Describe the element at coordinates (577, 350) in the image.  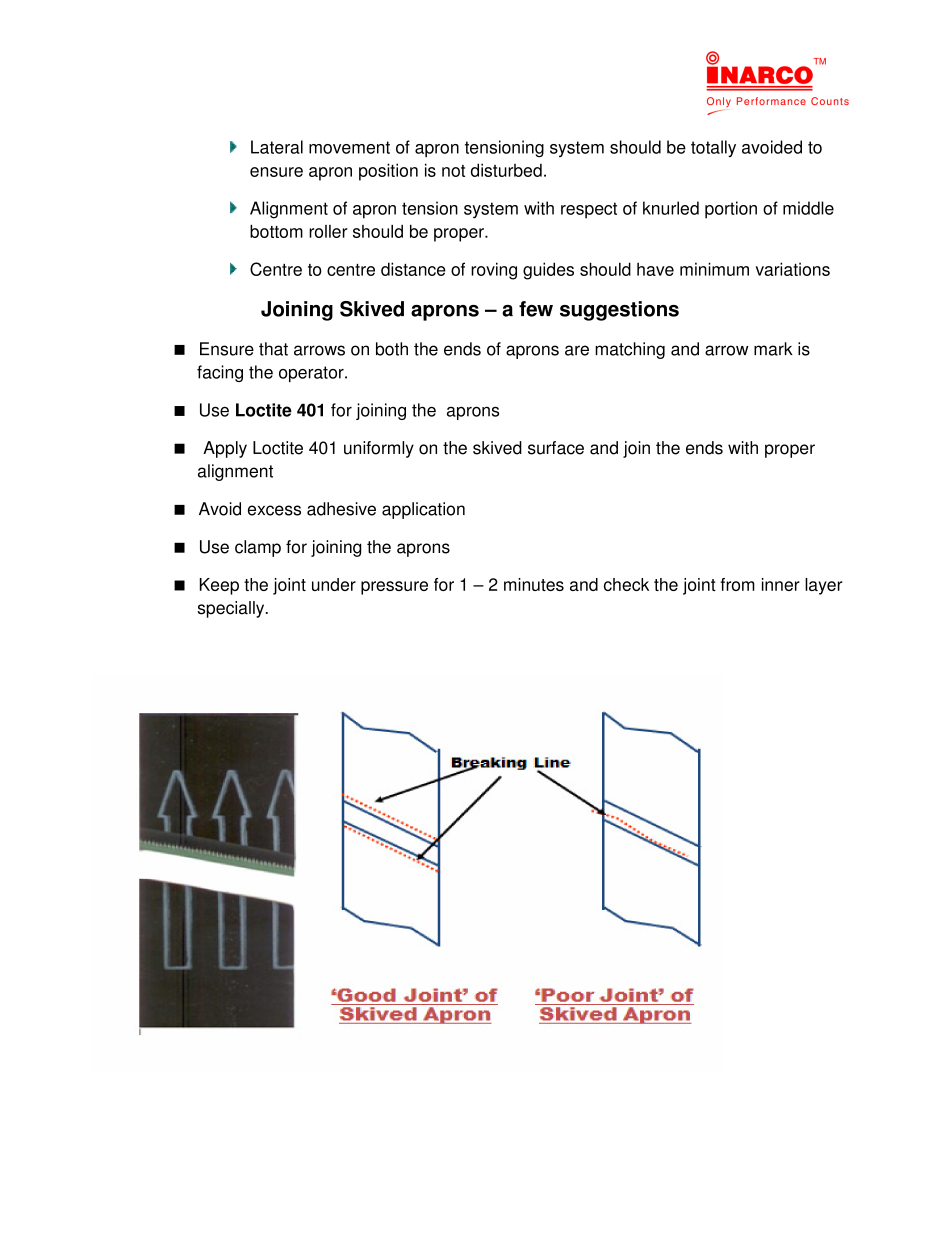
I see `are` at that location.
